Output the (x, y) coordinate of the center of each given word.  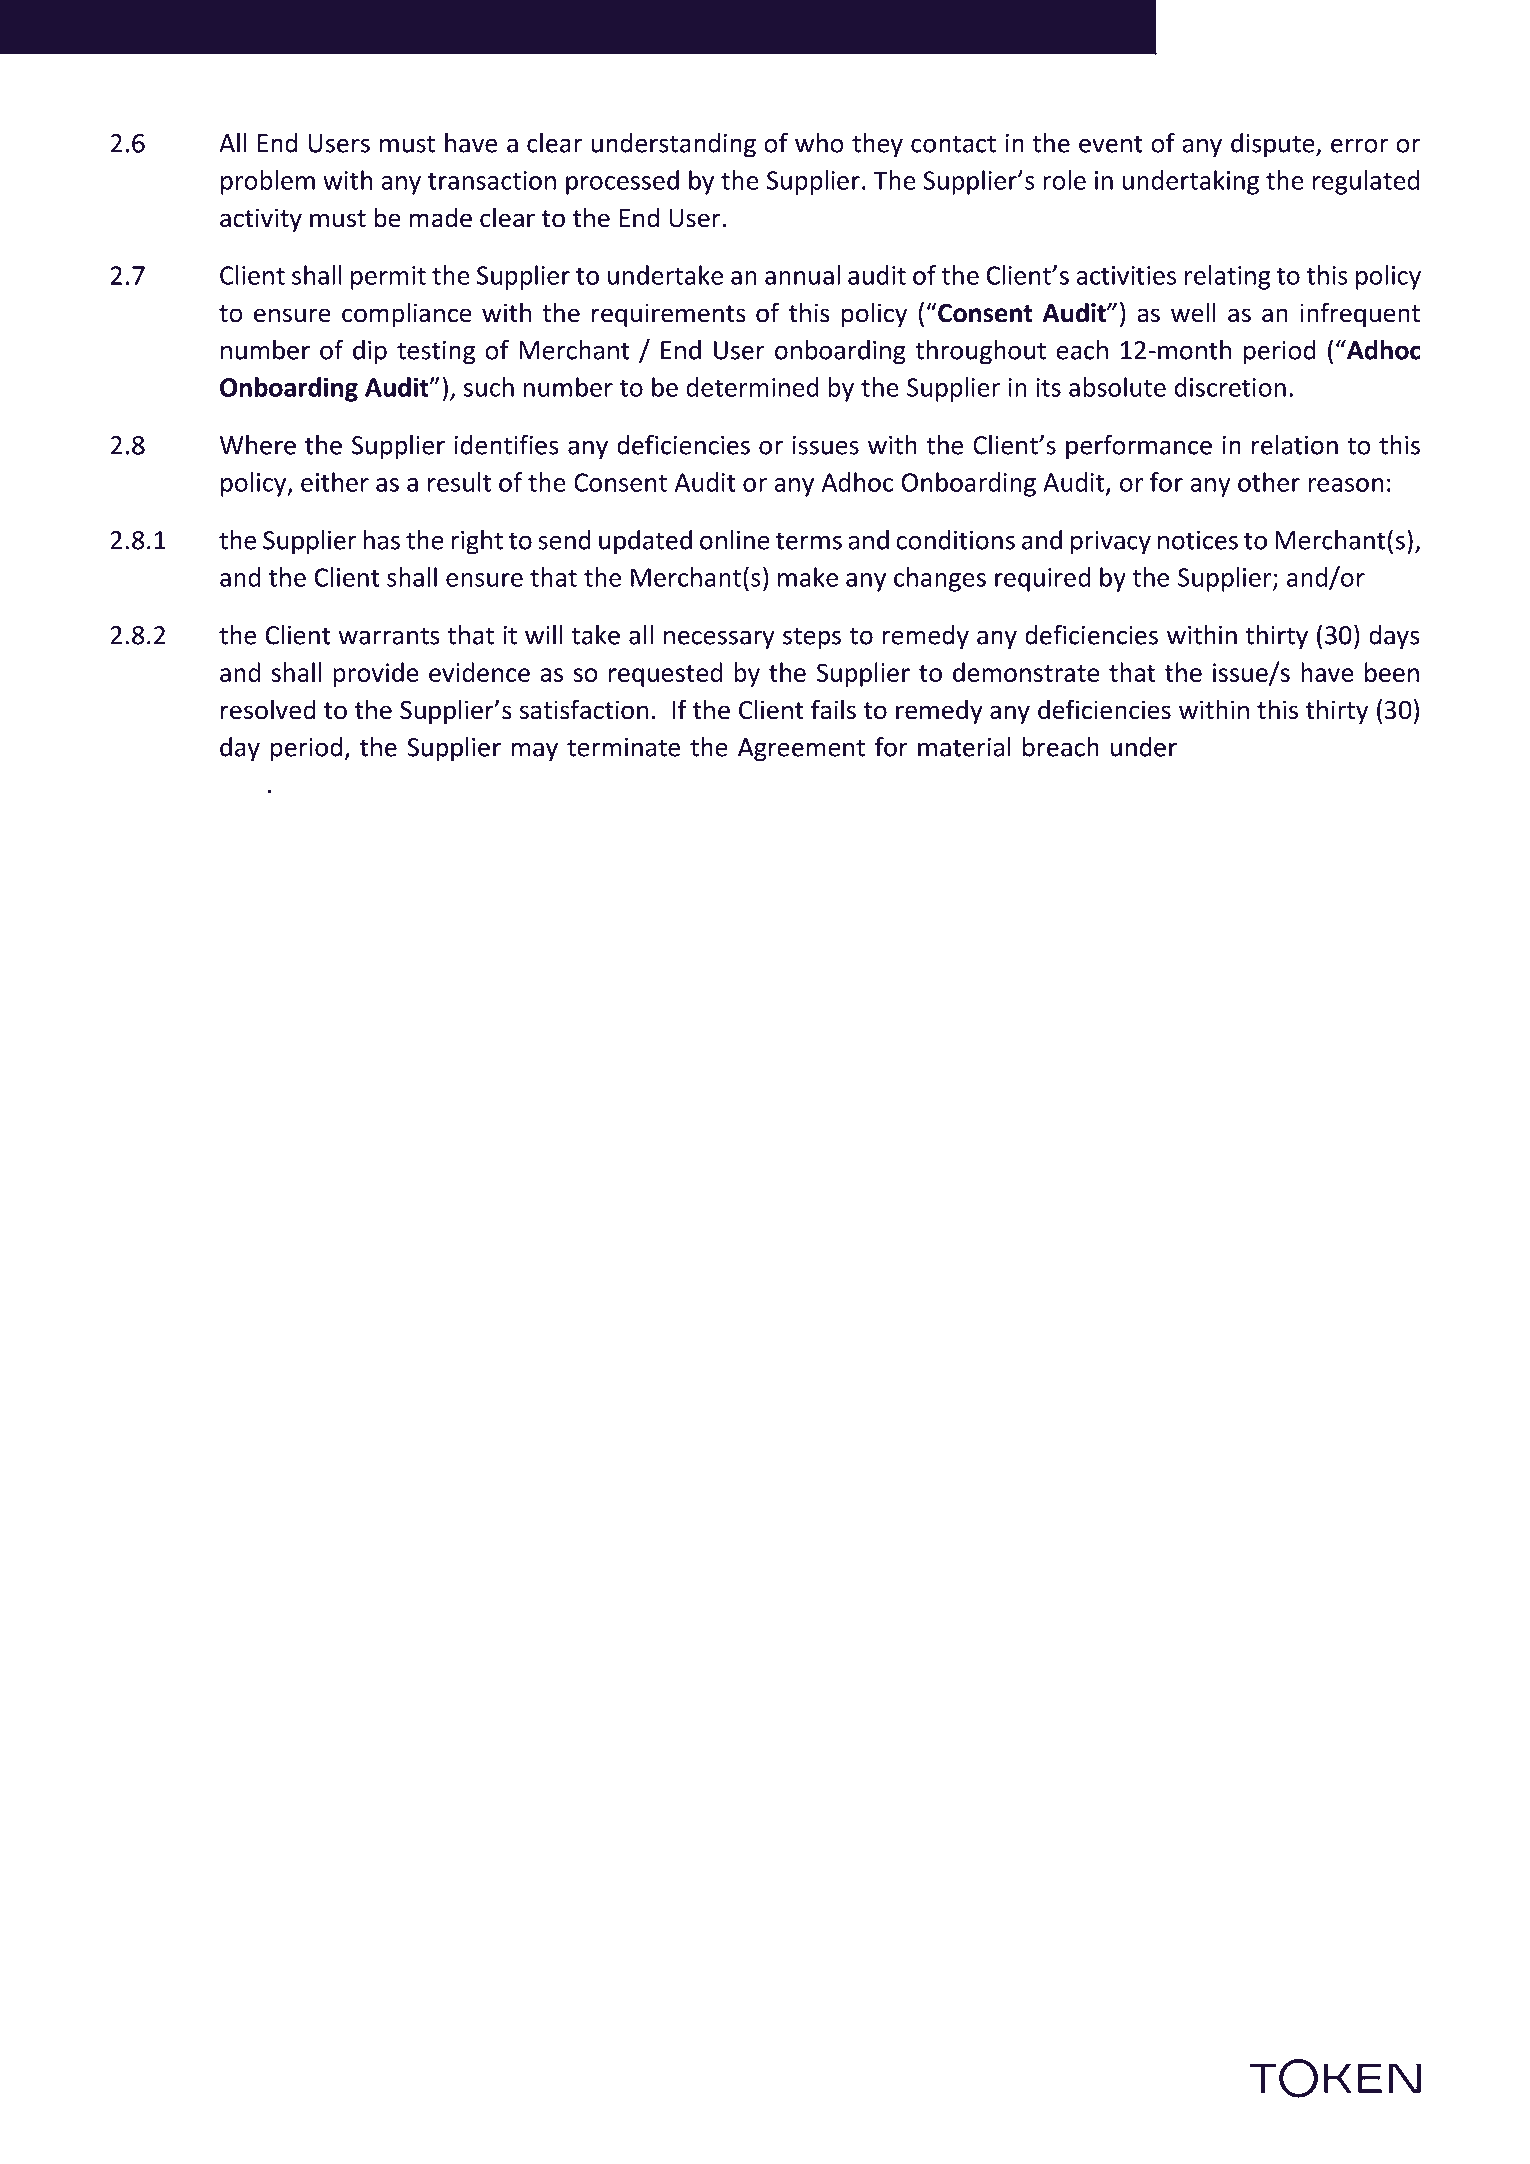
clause (1222, 747)
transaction (492, 180)
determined (752, 387)
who (819, 143)
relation (1295, 445)
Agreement (801, 750)
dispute (1274, 145)
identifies (507, 445)
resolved (268, 709)
